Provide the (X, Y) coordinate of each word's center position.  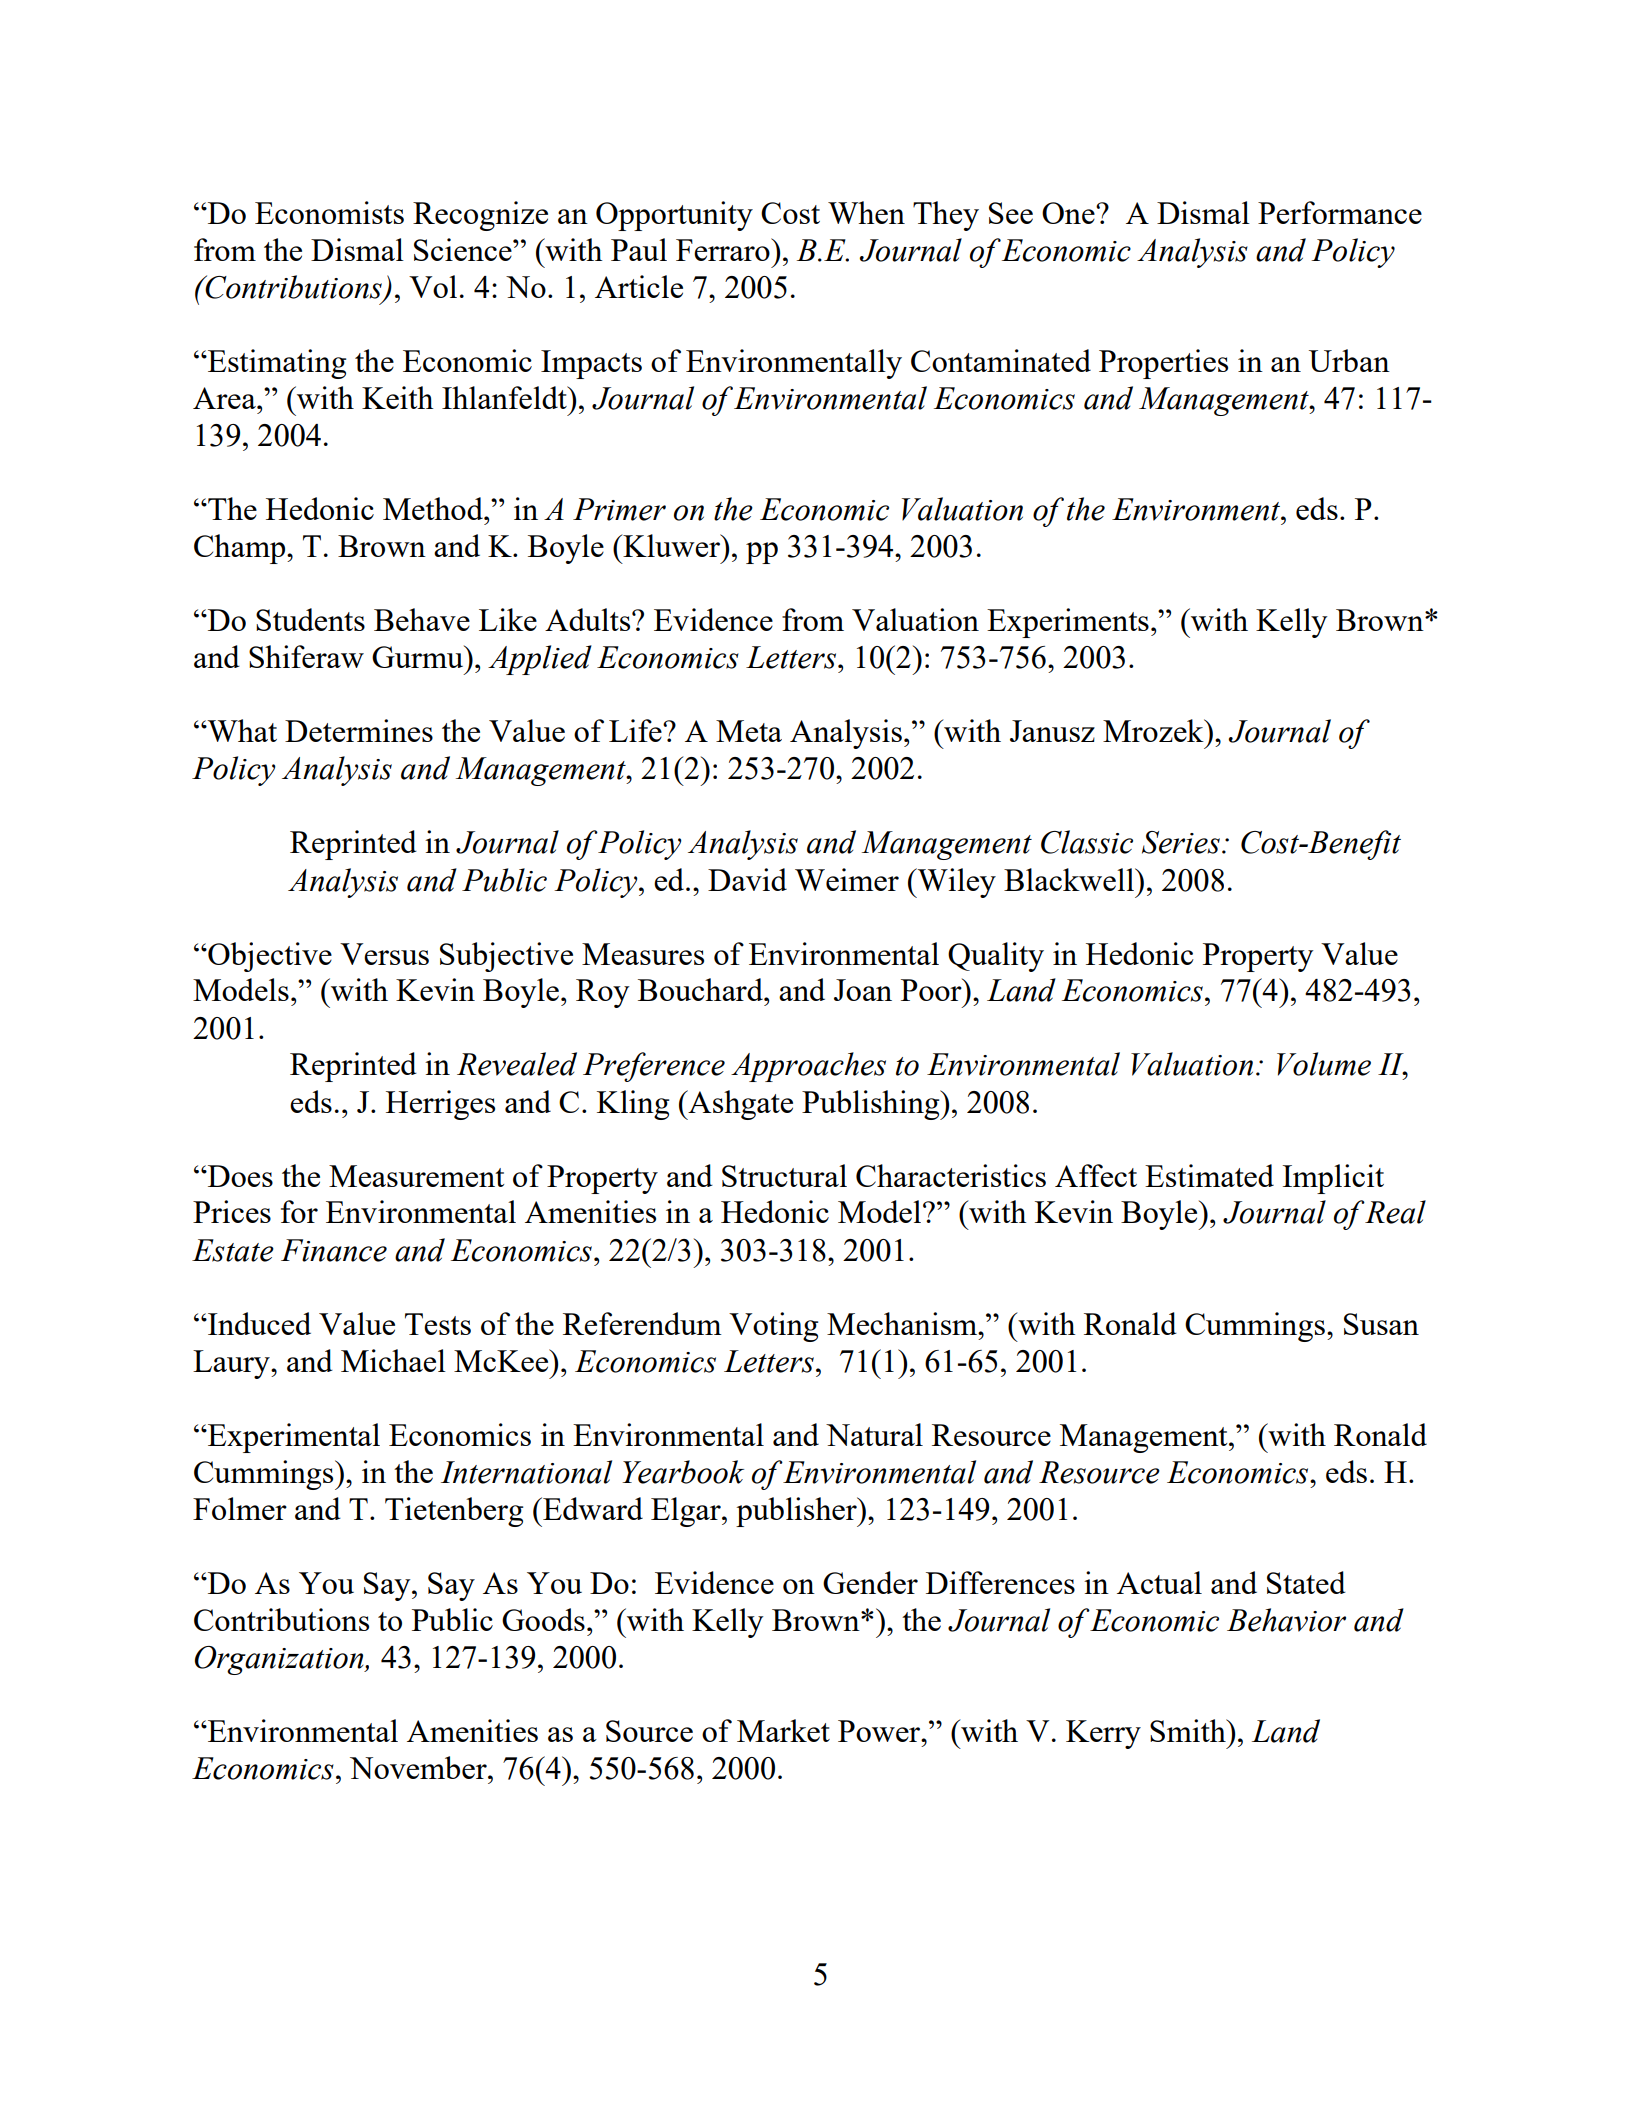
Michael (393, 1360)
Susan (1381, 1324)
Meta (749, 731)
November (419, 1767)
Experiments (1068, 623)
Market (783, 1730)
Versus (384, 954)
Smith (1189, 1730)
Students (310, 619)
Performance (1340, 212)
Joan (863, 990)
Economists (329, 212)
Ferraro (724, 249)
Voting (773, 1327)
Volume (1324, 1064)
